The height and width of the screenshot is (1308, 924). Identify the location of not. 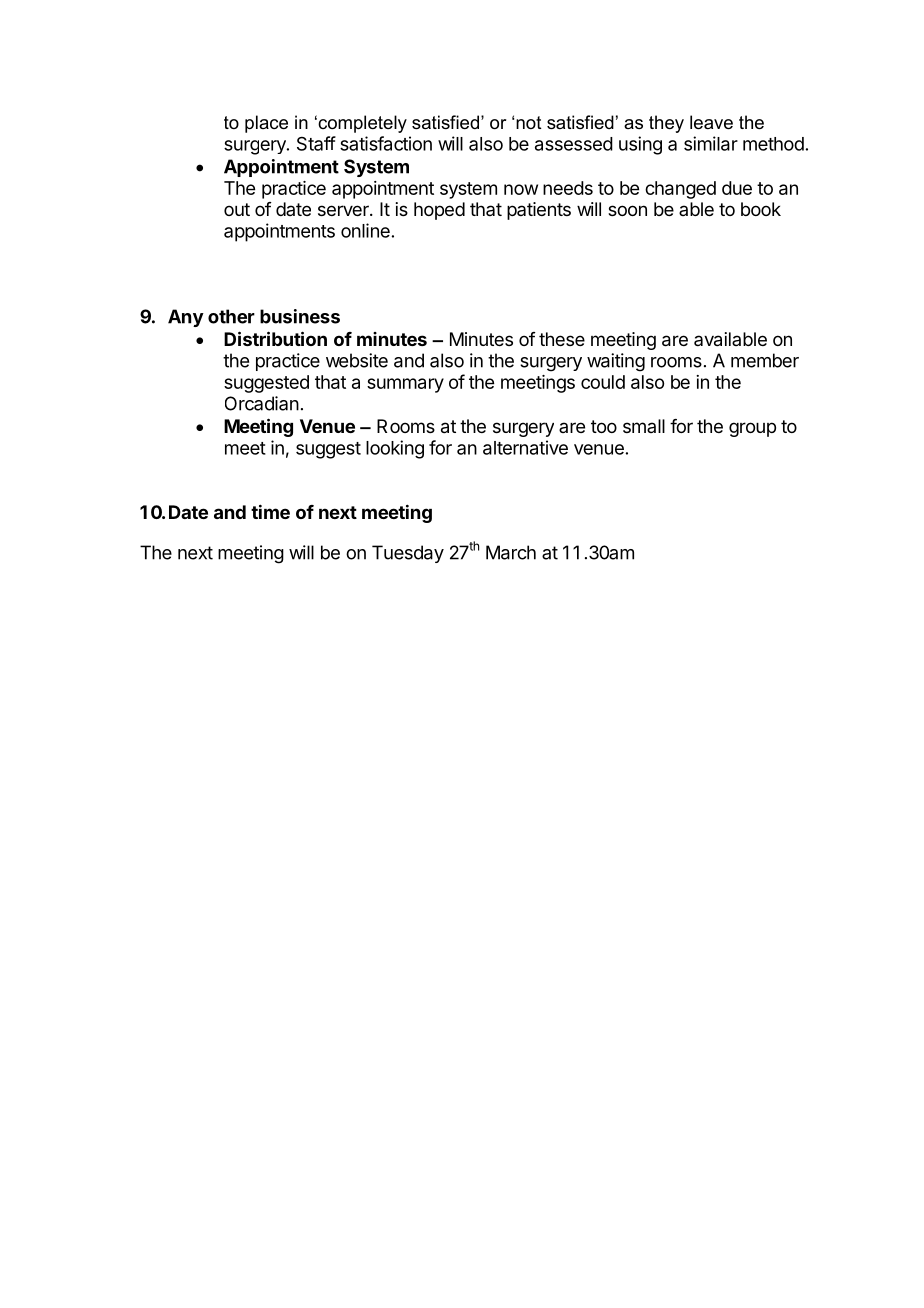
(529, 122).
